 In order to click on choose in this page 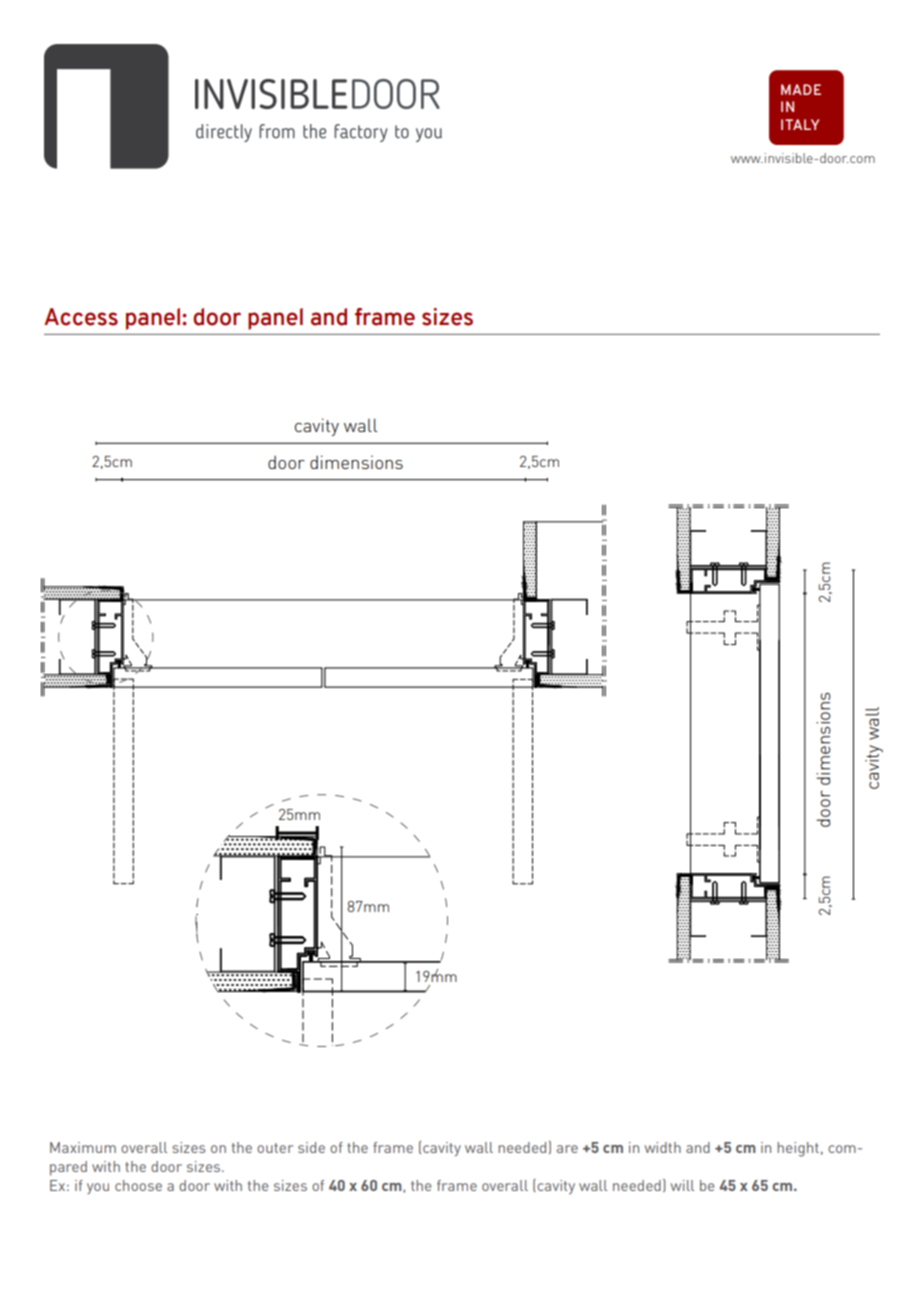, I will do `click(138, 1185)`.
